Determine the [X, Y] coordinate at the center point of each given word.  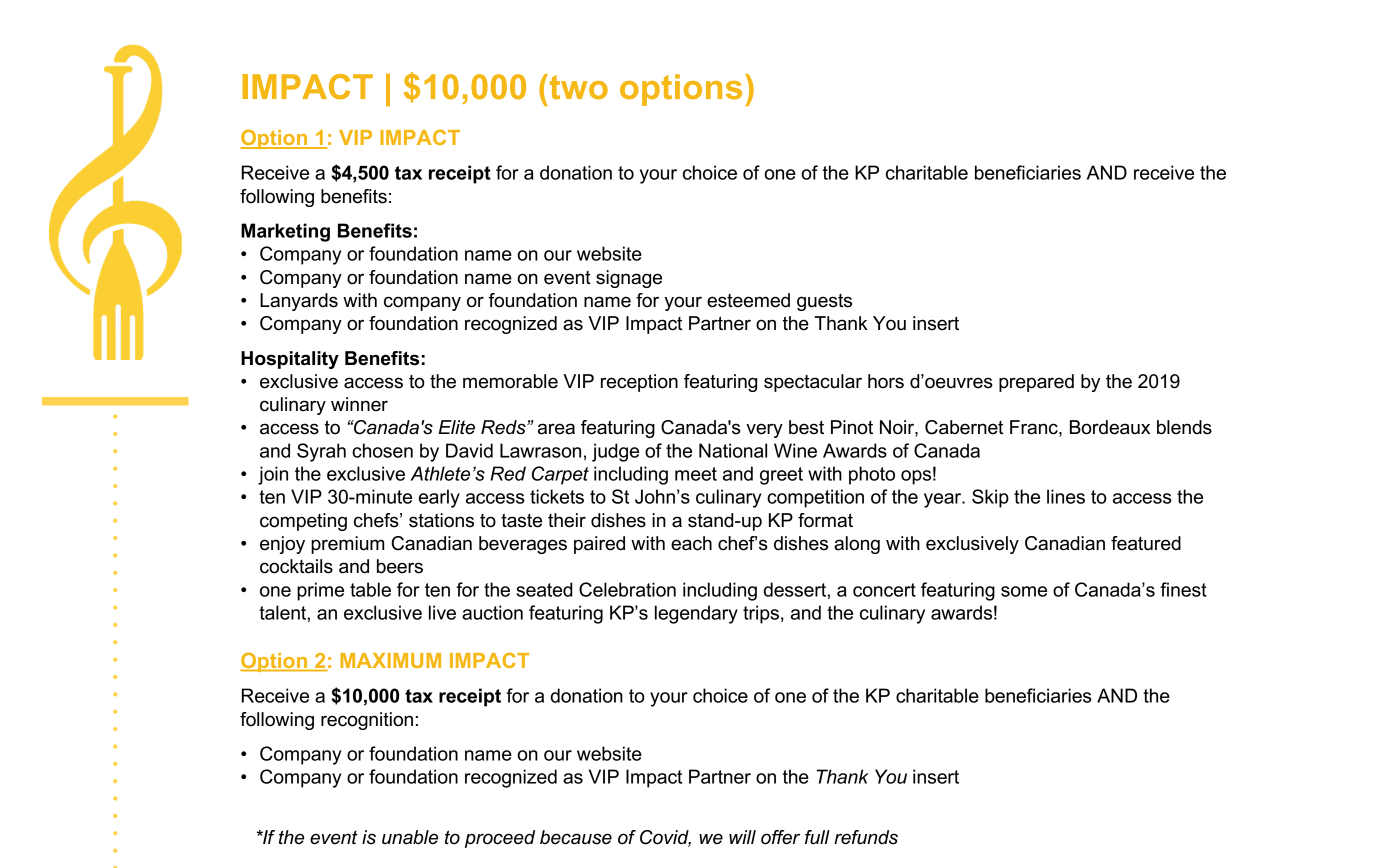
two [577, 87]
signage [629, 279]
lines [1066, 496]
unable [410, 837]
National [733, 450]
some [1024, 591]
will [742, 837]
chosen [382, 450]
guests [824, 302]
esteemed [748, 300]
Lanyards [299, 302]
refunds [866, 837]
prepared [1036, 383]
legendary [696, 614]
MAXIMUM [390, 660]
